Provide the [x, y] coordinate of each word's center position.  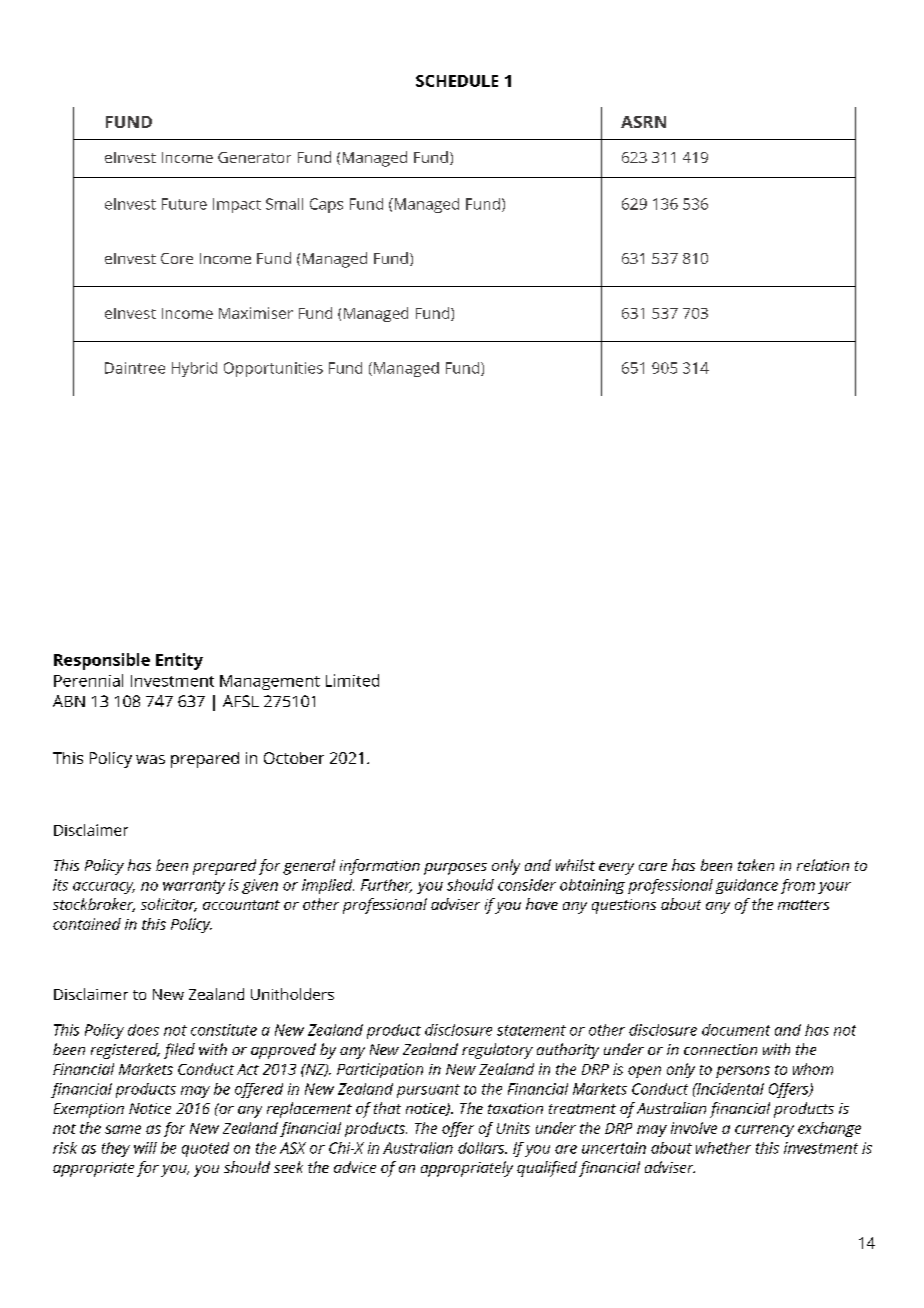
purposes [455, 869]
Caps [326, 205]
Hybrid [194, 369]
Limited [352, 680]
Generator [254, 157]
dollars [482, 1148]
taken [756, 865]
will [145, 1148]
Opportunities [273, 369]
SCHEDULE [457, 81]
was [150, 759]
